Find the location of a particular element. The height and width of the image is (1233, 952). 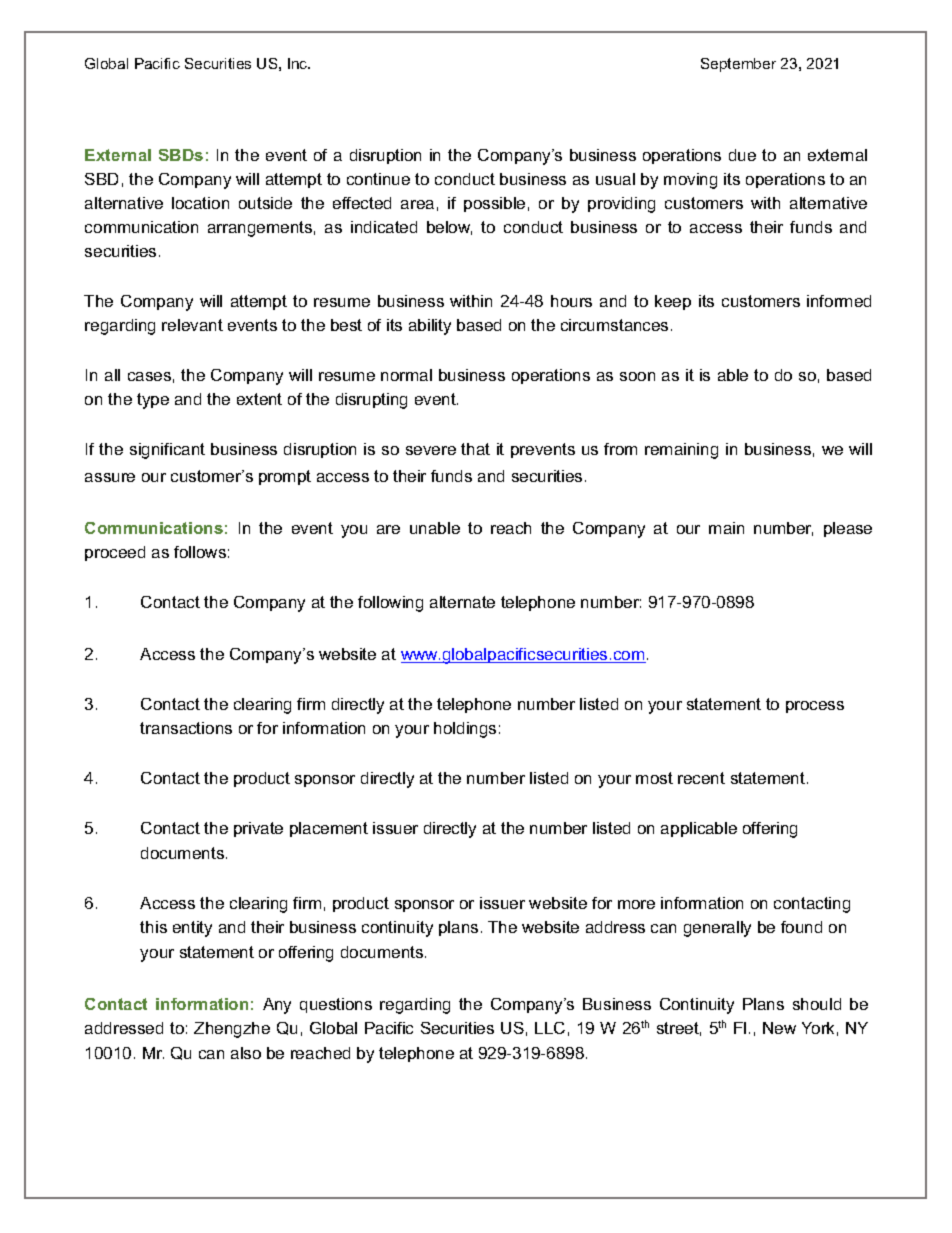

proceed is located at coordinates (115, 553).
